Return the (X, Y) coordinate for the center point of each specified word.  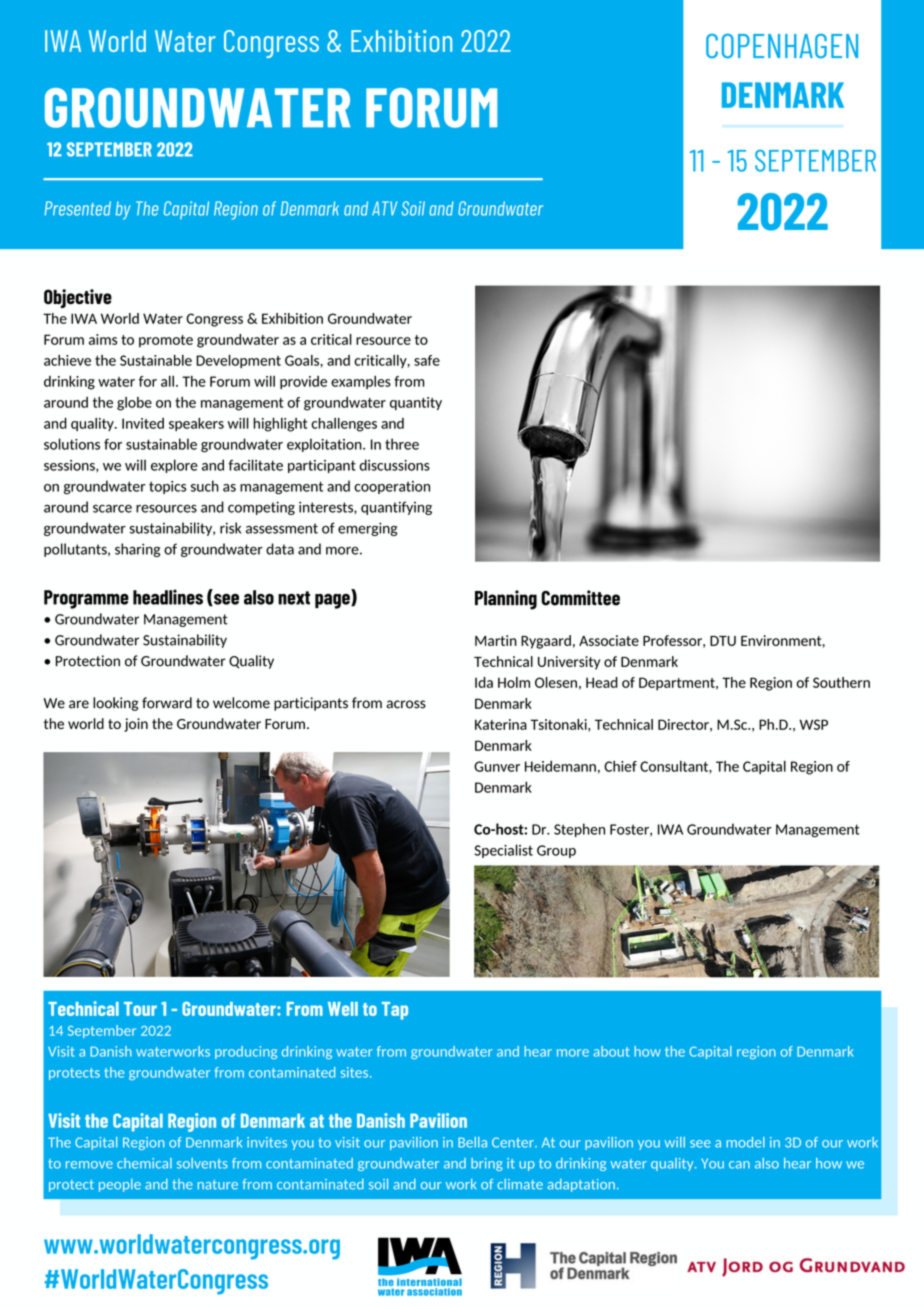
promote (166, 341)
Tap (395, 1011)
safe (427, 360)
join (136, 725)
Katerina (501, 724)
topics (167, 487)
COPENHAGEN (782, 46)
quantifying (396, 508)
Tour (140, 1009)
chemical (144, 1163)
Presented (77, 208)
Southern (841, 682)
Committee (580, 598)
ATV (384, 208)
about (611, 1051)
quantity (416, 403)
